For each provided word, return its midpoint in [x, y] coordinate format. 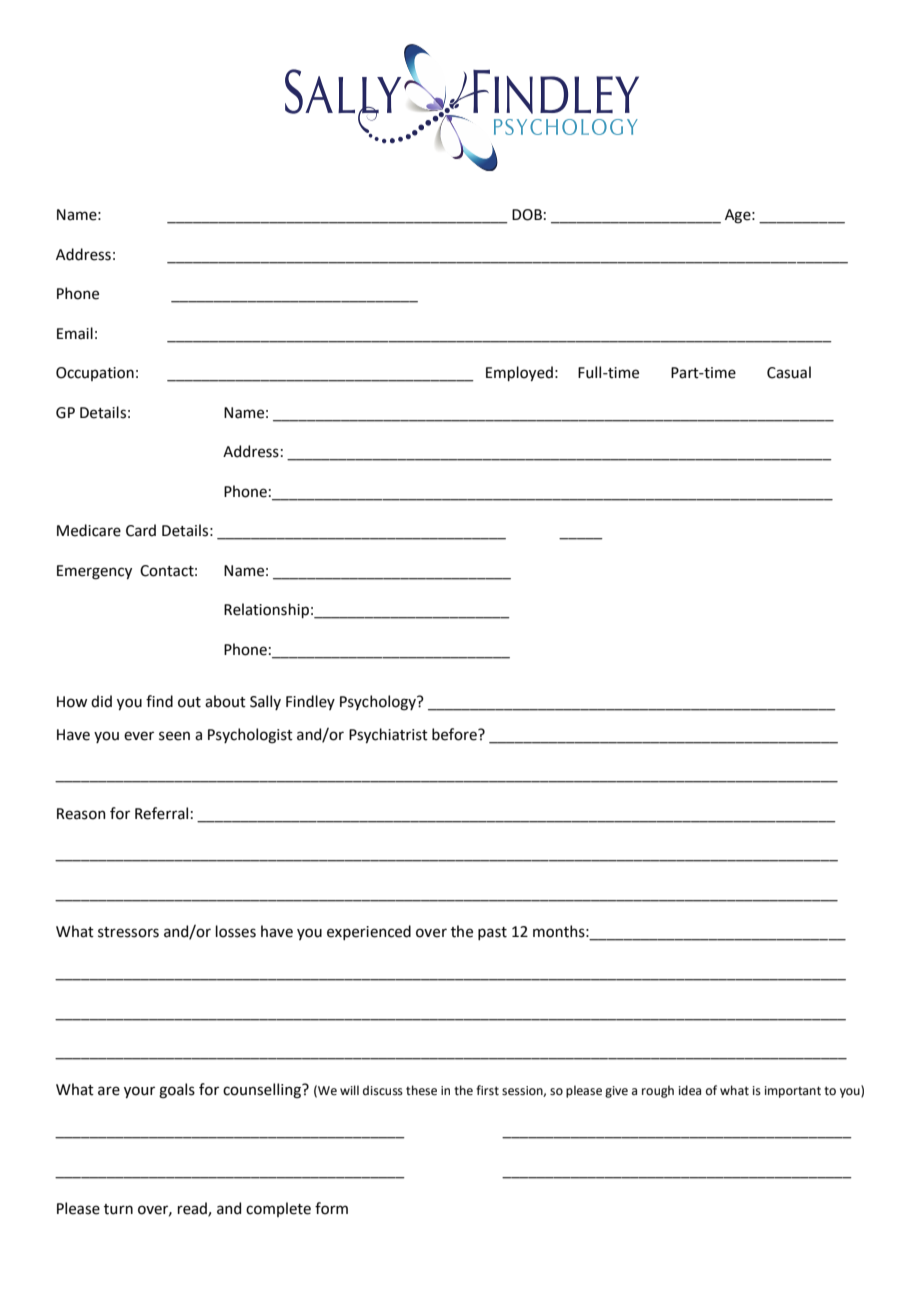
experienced [369, 932]
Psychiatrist [388, 735]
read [193, 1209]
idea [690, 1090]
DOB [527, 215]
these [421, 1090]
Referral [161, 813]
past [492, 933]
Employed [519, 373]
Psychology [379, 703]
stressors [128, 932]
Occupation [95, 374]
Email [75, 333]
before [455, 734]
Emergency [94, 572]
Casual [789, 372]
